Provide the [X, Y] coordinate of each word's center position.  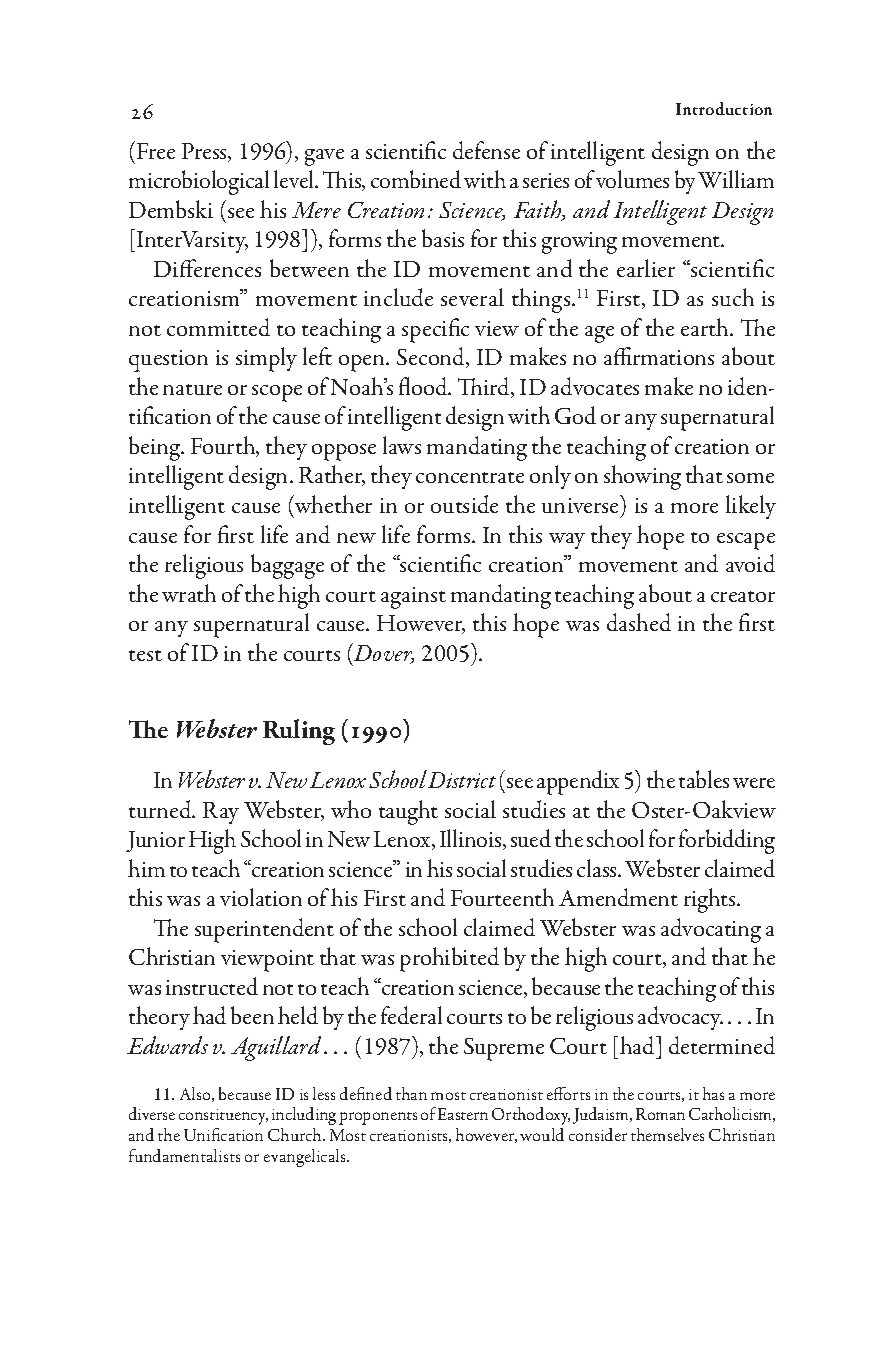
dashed [639, 622]
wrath [189, 593]
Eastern [463, 1114]
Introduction [724, 108]
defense [486, 150]
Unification [223, 1134]
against [413, 598]
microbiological [199, 182]
